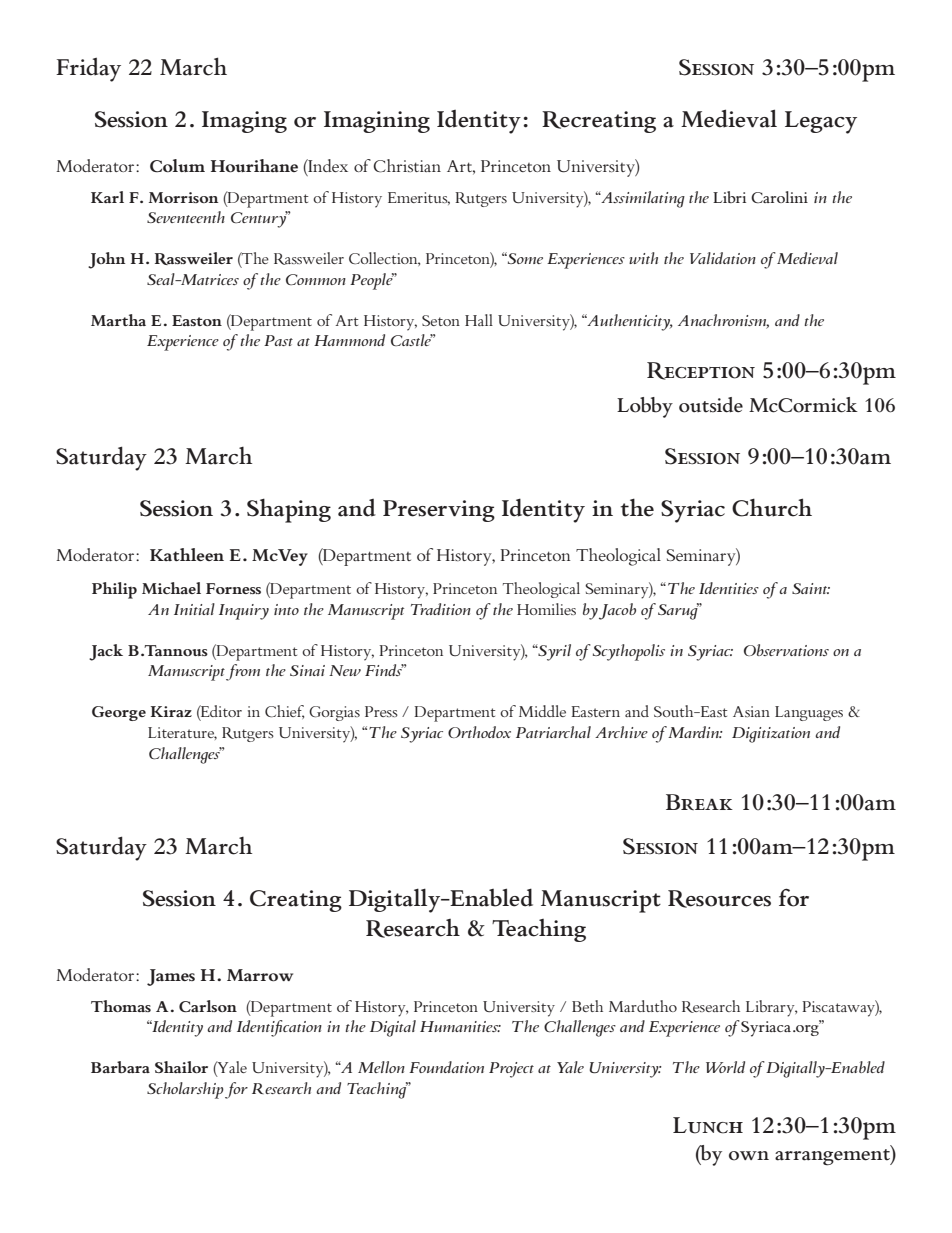 The image size is (952, 1233). What do you see at coordinates (441, 609) in the screenshot?
I see `Tradition` at bounding box center [441, 609].
